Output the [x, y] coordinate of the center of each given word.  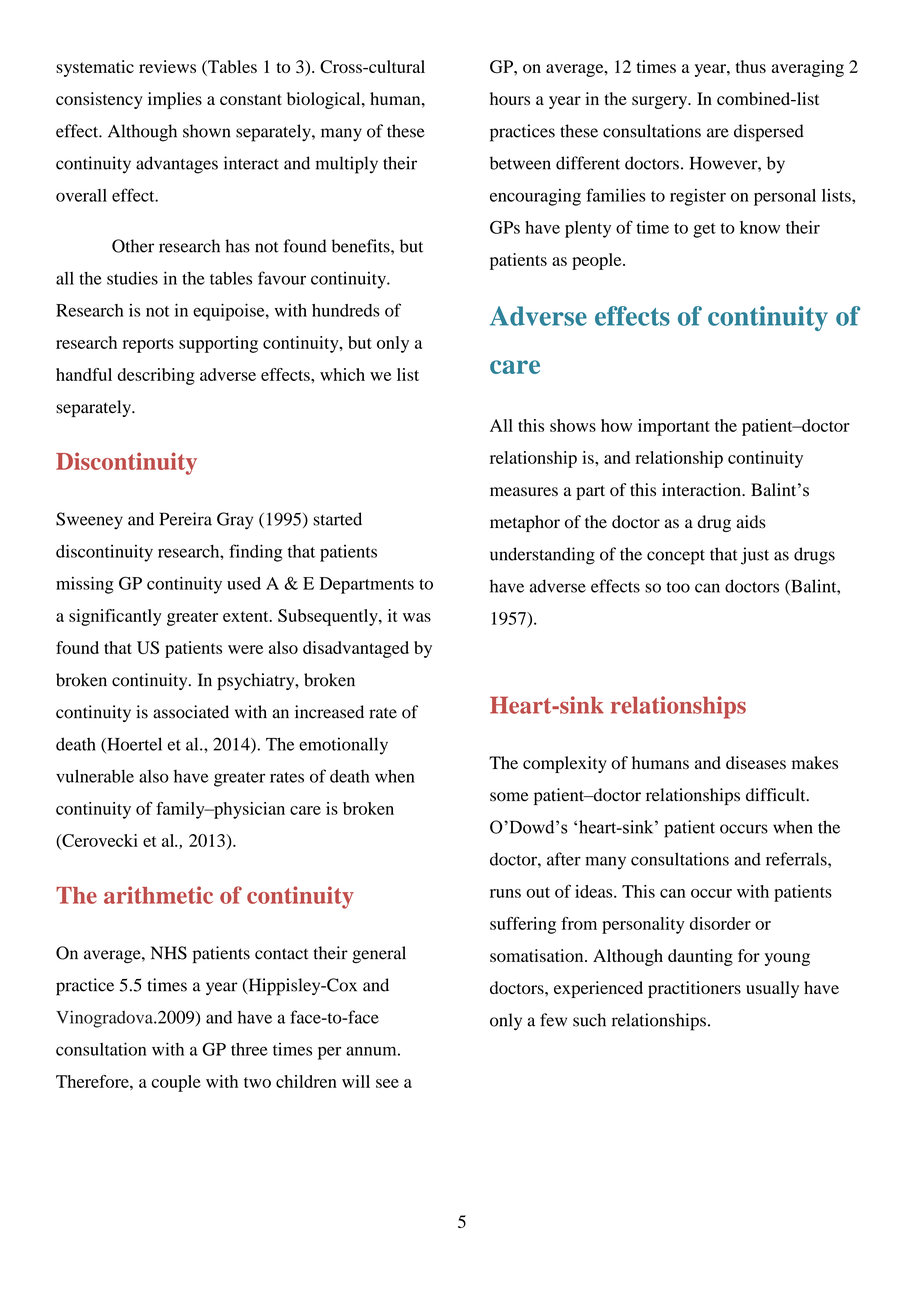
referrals [797, 859]
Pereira [186, 519]
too [678, 587]
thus [751, 66]
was [417, 617]
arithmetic [158, 895]
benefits [362, 246]
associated [191, 712]
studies [132, 278]
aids [751, 522]
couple [176, 1083]
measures [524, 491]
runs [505, 893]
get [704, 230]
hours [510, 99]
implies [175, 100]
